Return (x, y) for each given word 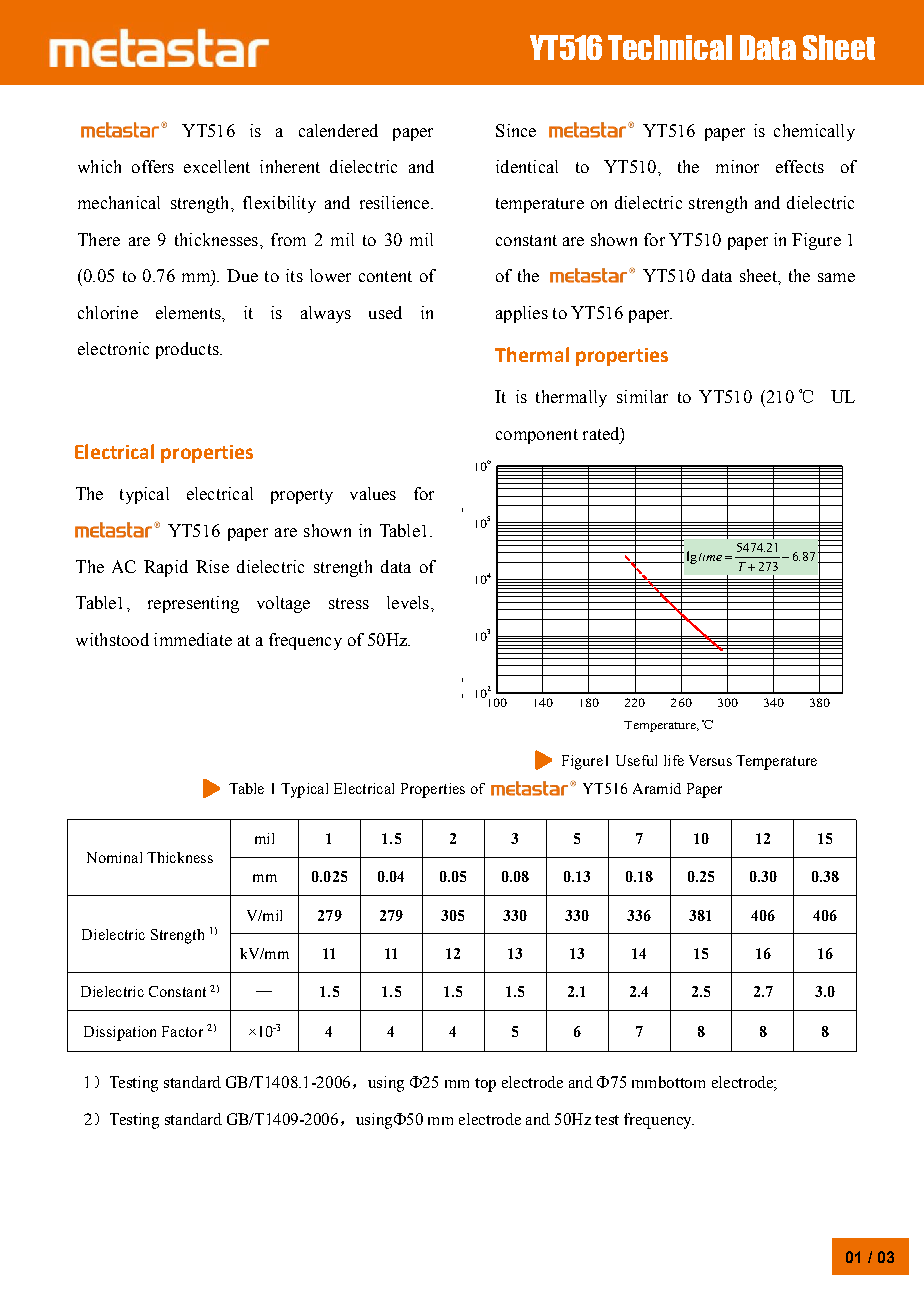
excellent (217, 166)
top (485, 1085)
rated (602, 434)
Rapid (166, 568)
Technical (670, 47)
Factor (182, 1031)
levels (408, 602)
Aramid (657, 788)
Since (516, 130)
